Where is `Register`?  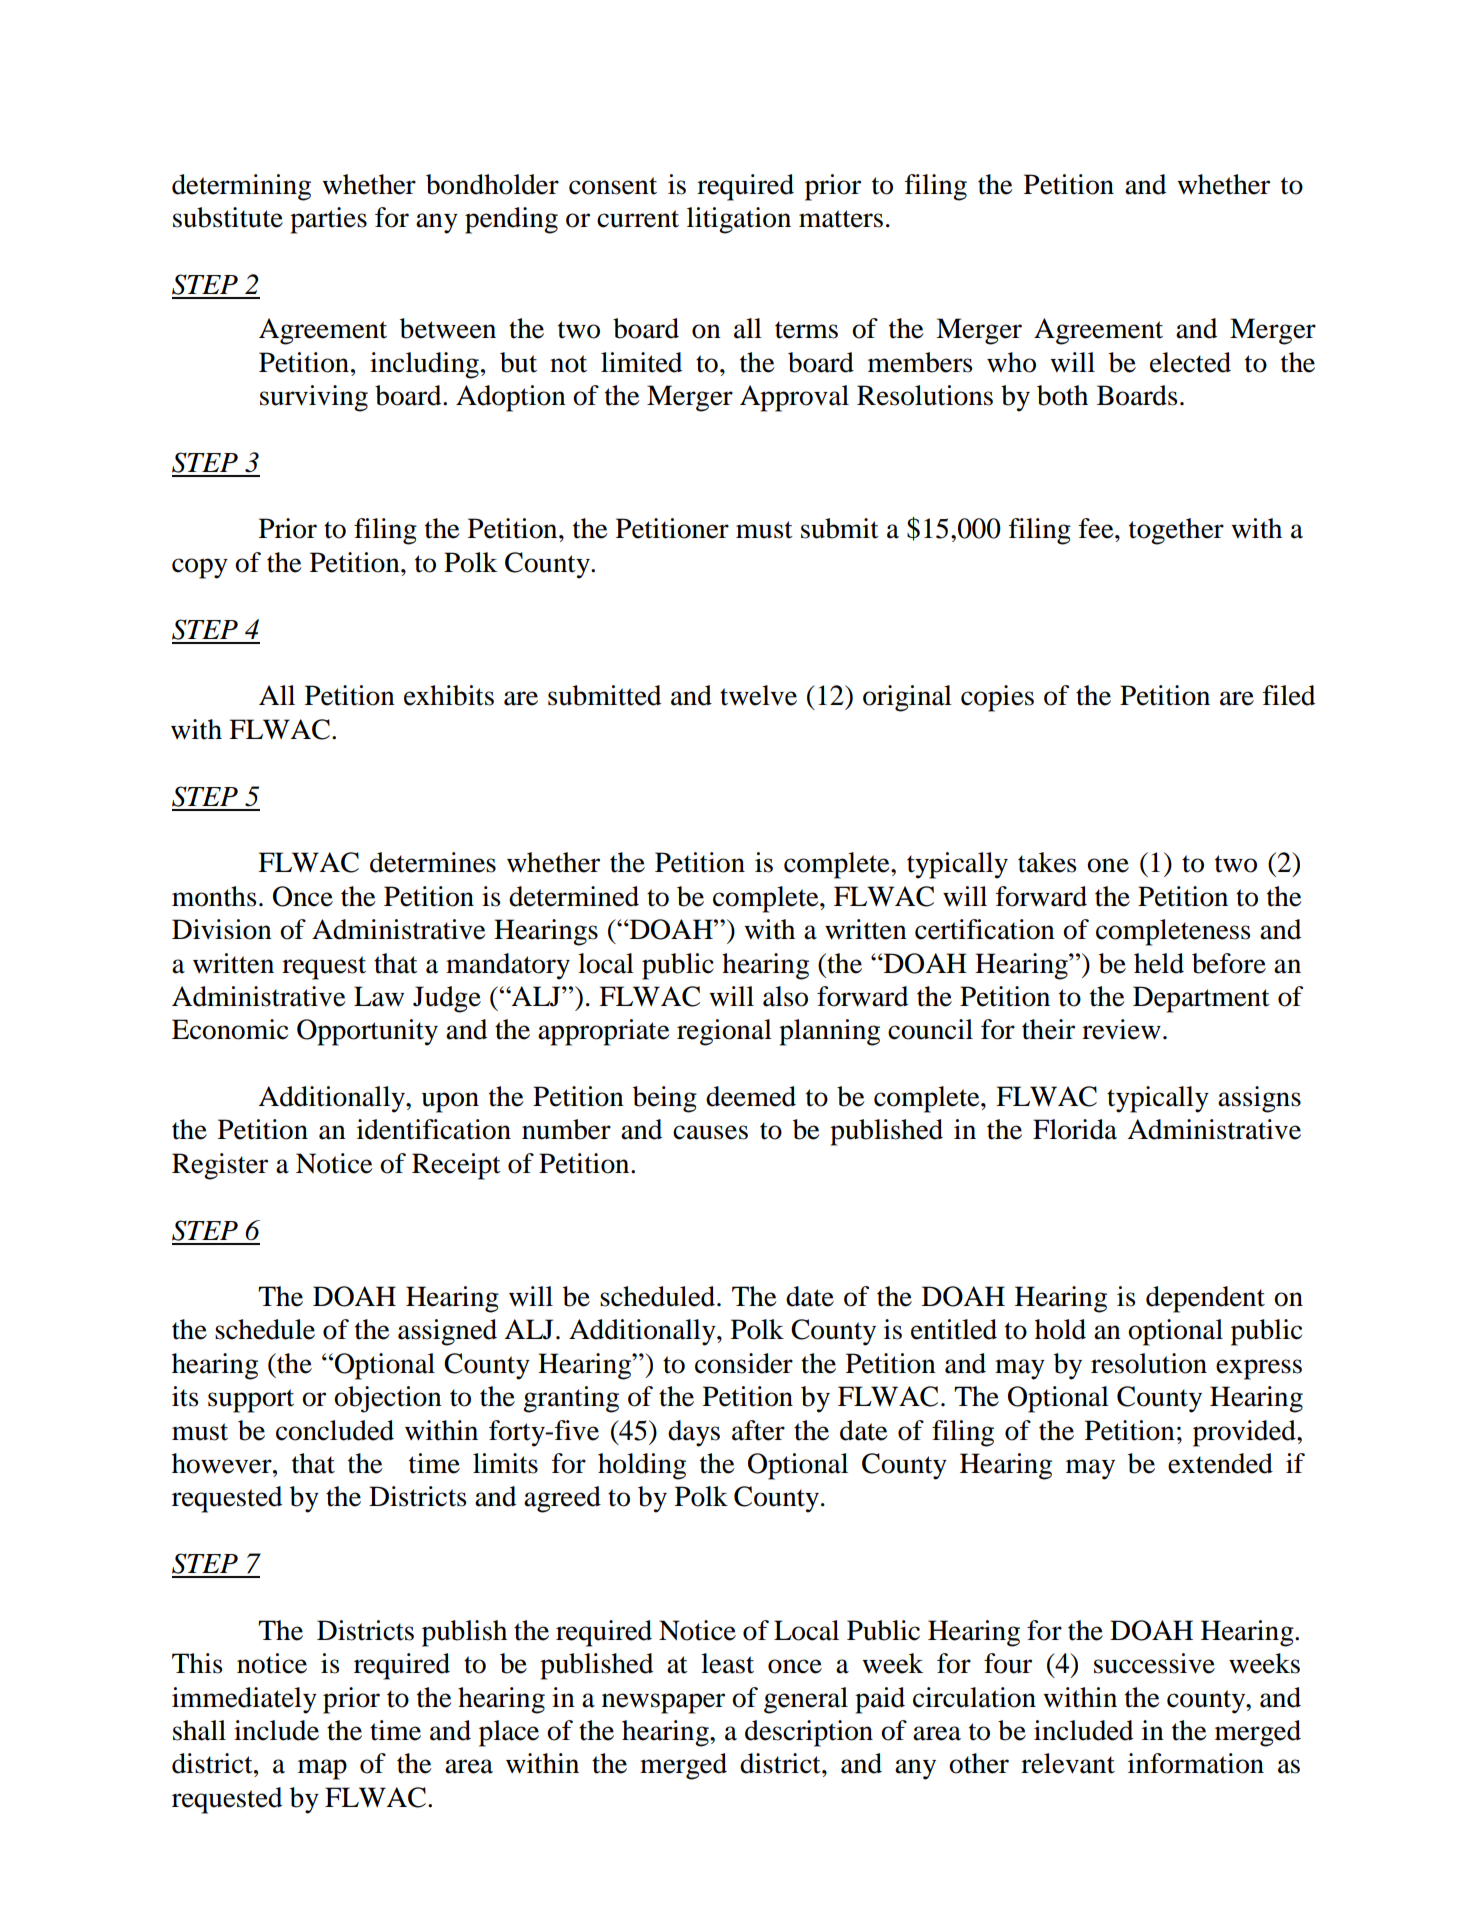
Register is located at coordinates (220, 1166).
